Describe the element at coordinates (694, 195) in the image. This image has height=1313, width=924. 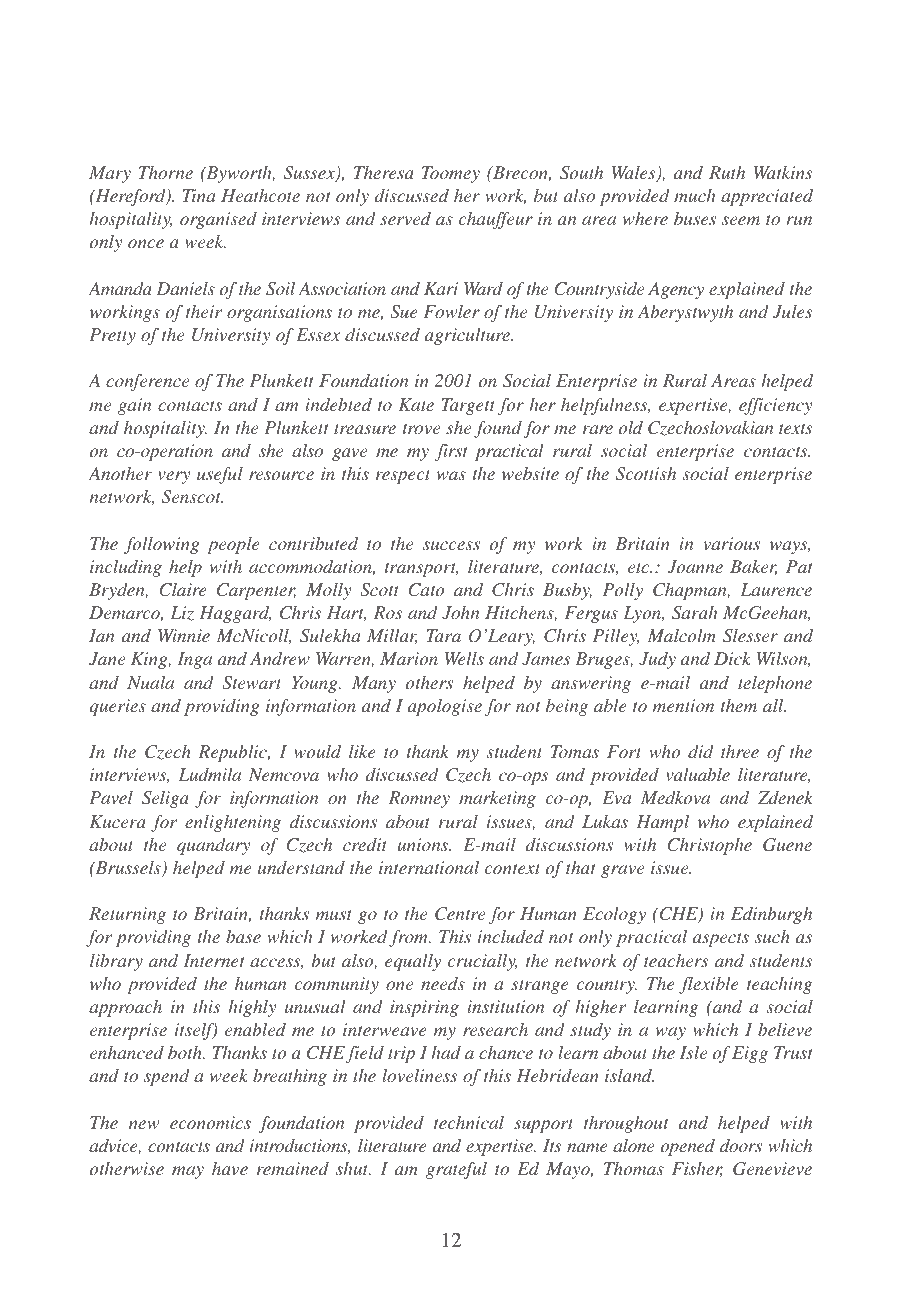
I see `much` at that location.
